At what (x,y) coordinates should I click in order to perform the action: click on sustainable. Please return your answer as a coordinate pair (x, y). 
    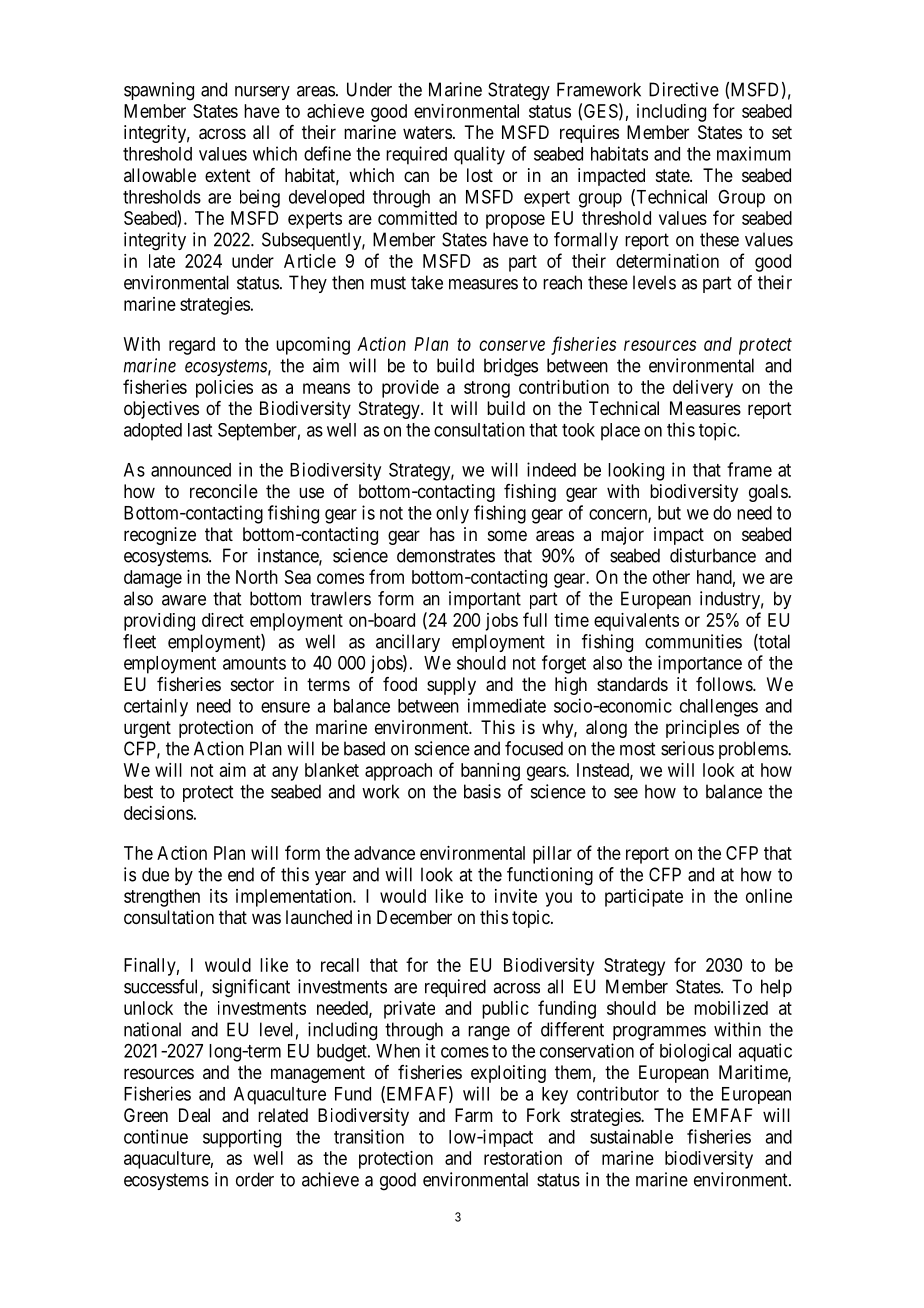
    Looking at the image, I should click on (631, 1136).
